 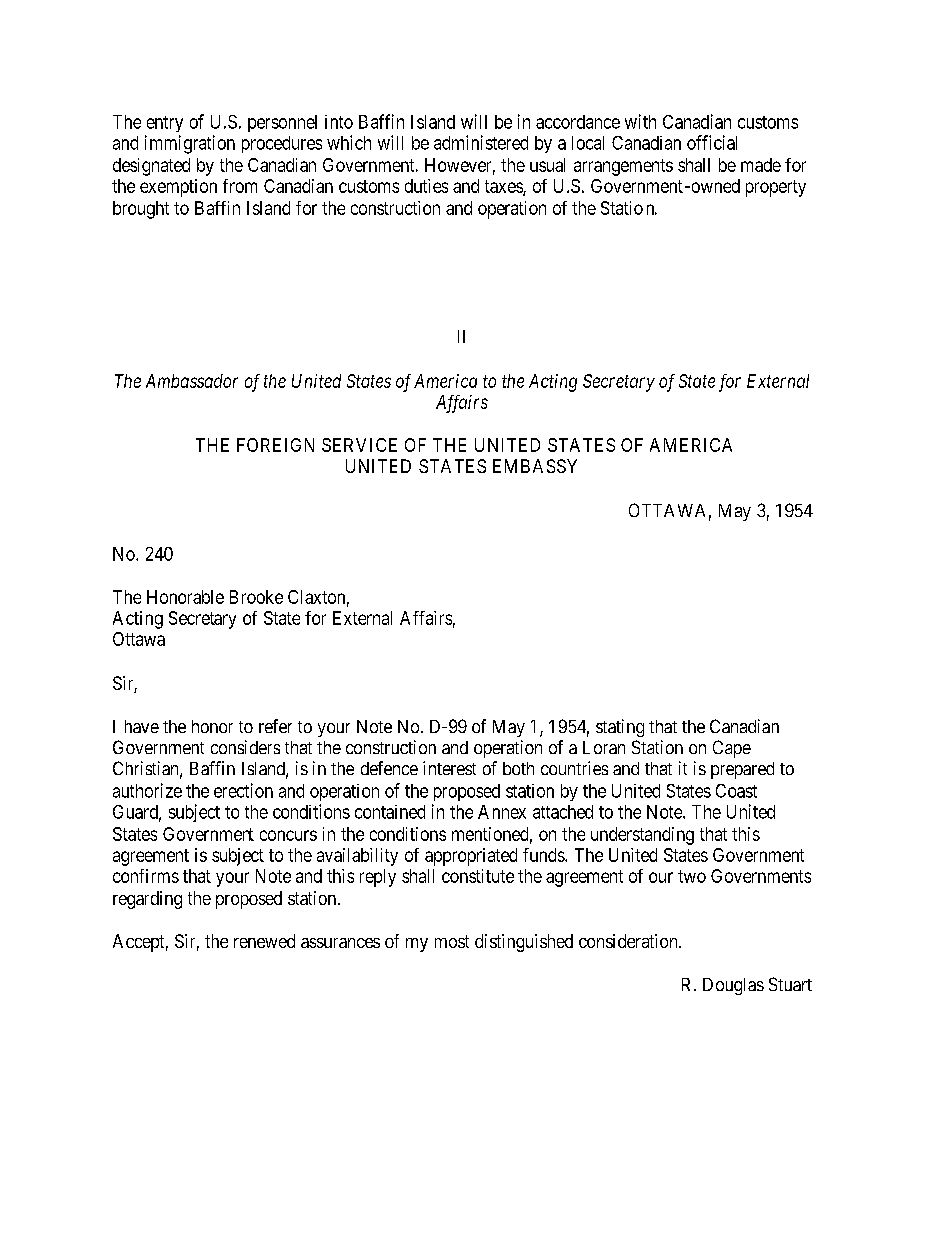 I want to click on Brooke, so click(x=256, y=597).
